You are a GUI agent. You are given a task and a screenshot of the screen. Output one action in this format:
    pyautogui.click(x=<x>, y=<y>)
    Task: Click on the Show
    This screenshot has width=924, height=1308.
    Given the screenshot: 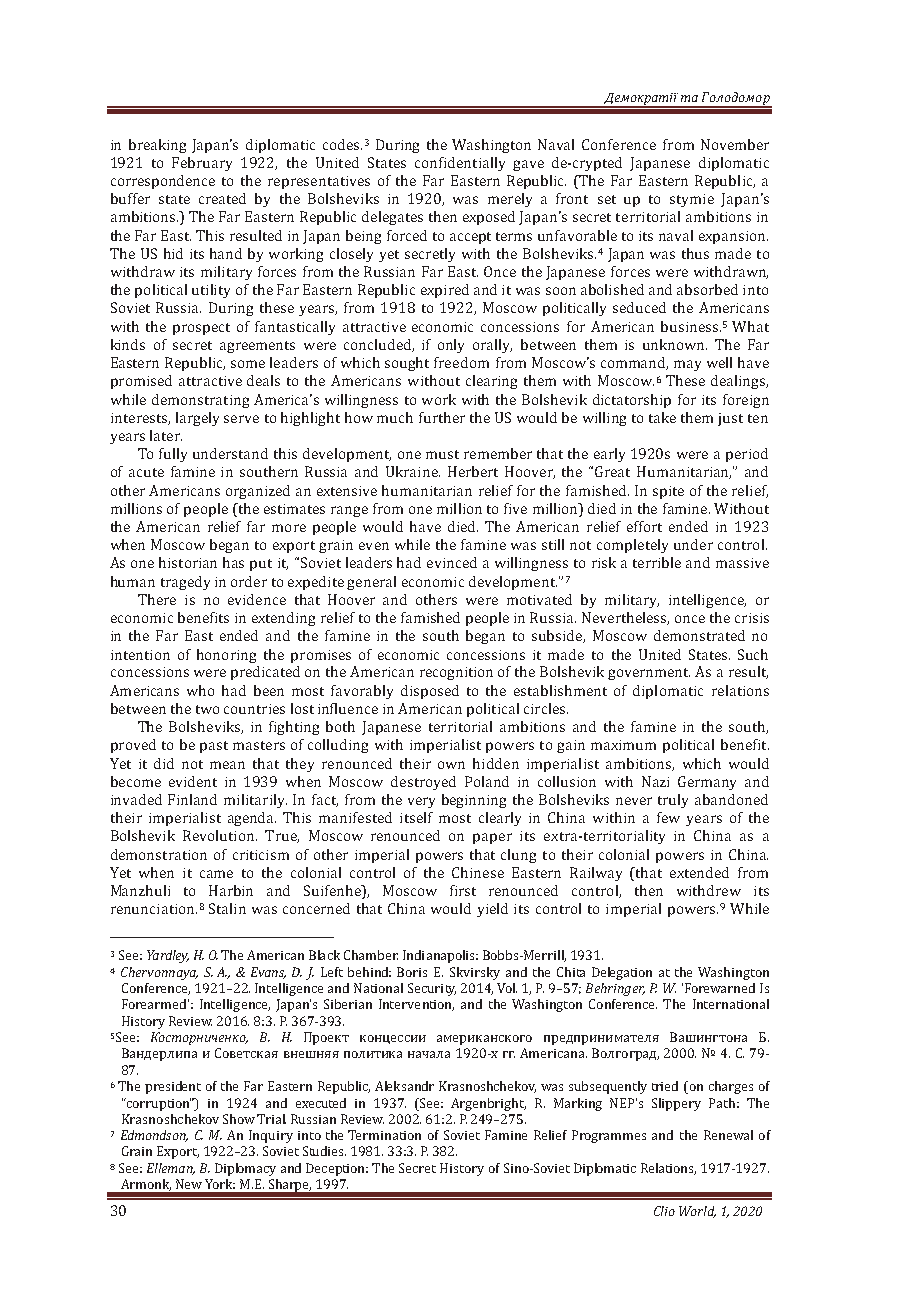 What is the action you would take?
    pyautogui.click(x=239, y=1119)
